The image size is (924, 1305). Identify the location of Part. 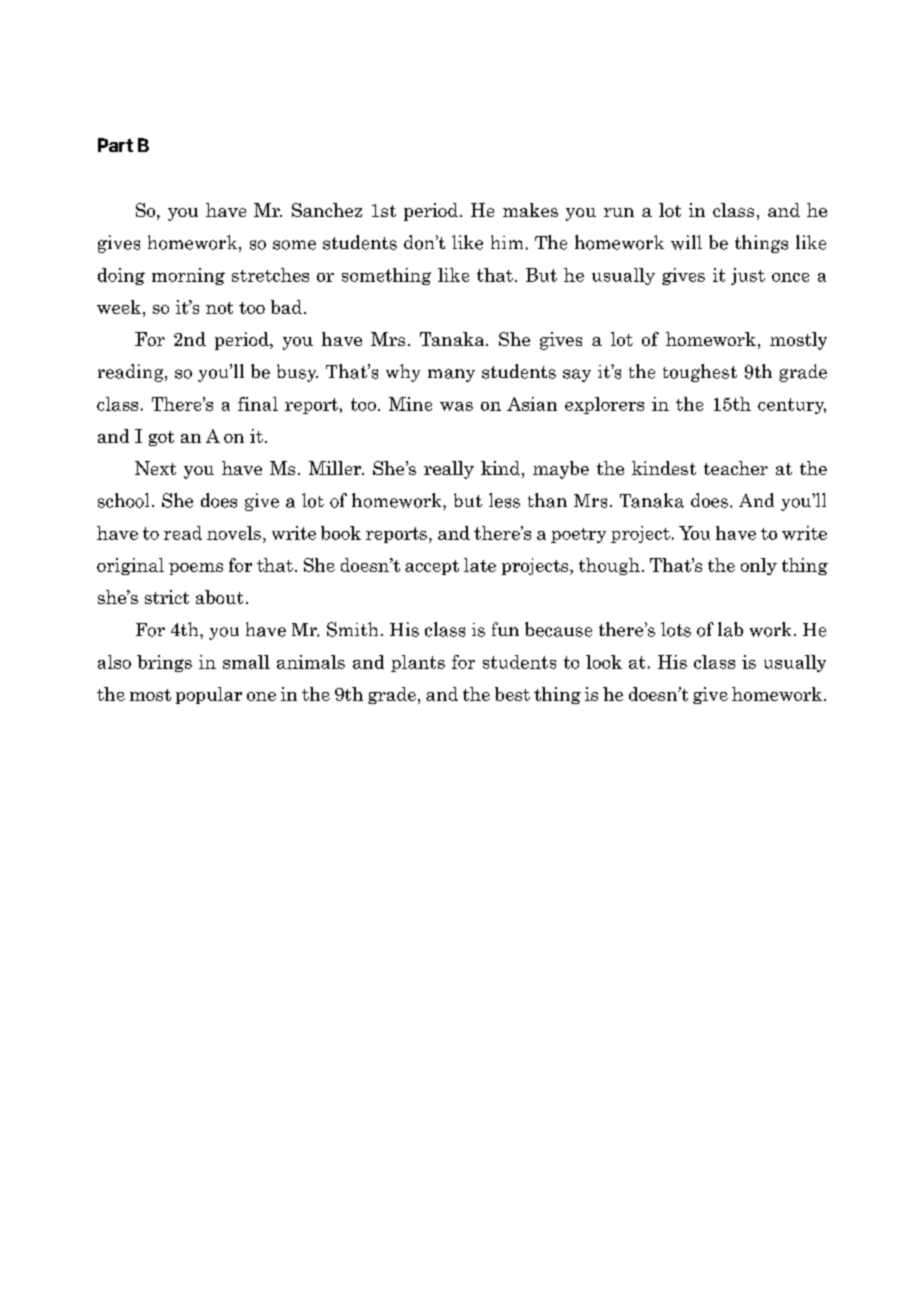
(115, 145).
